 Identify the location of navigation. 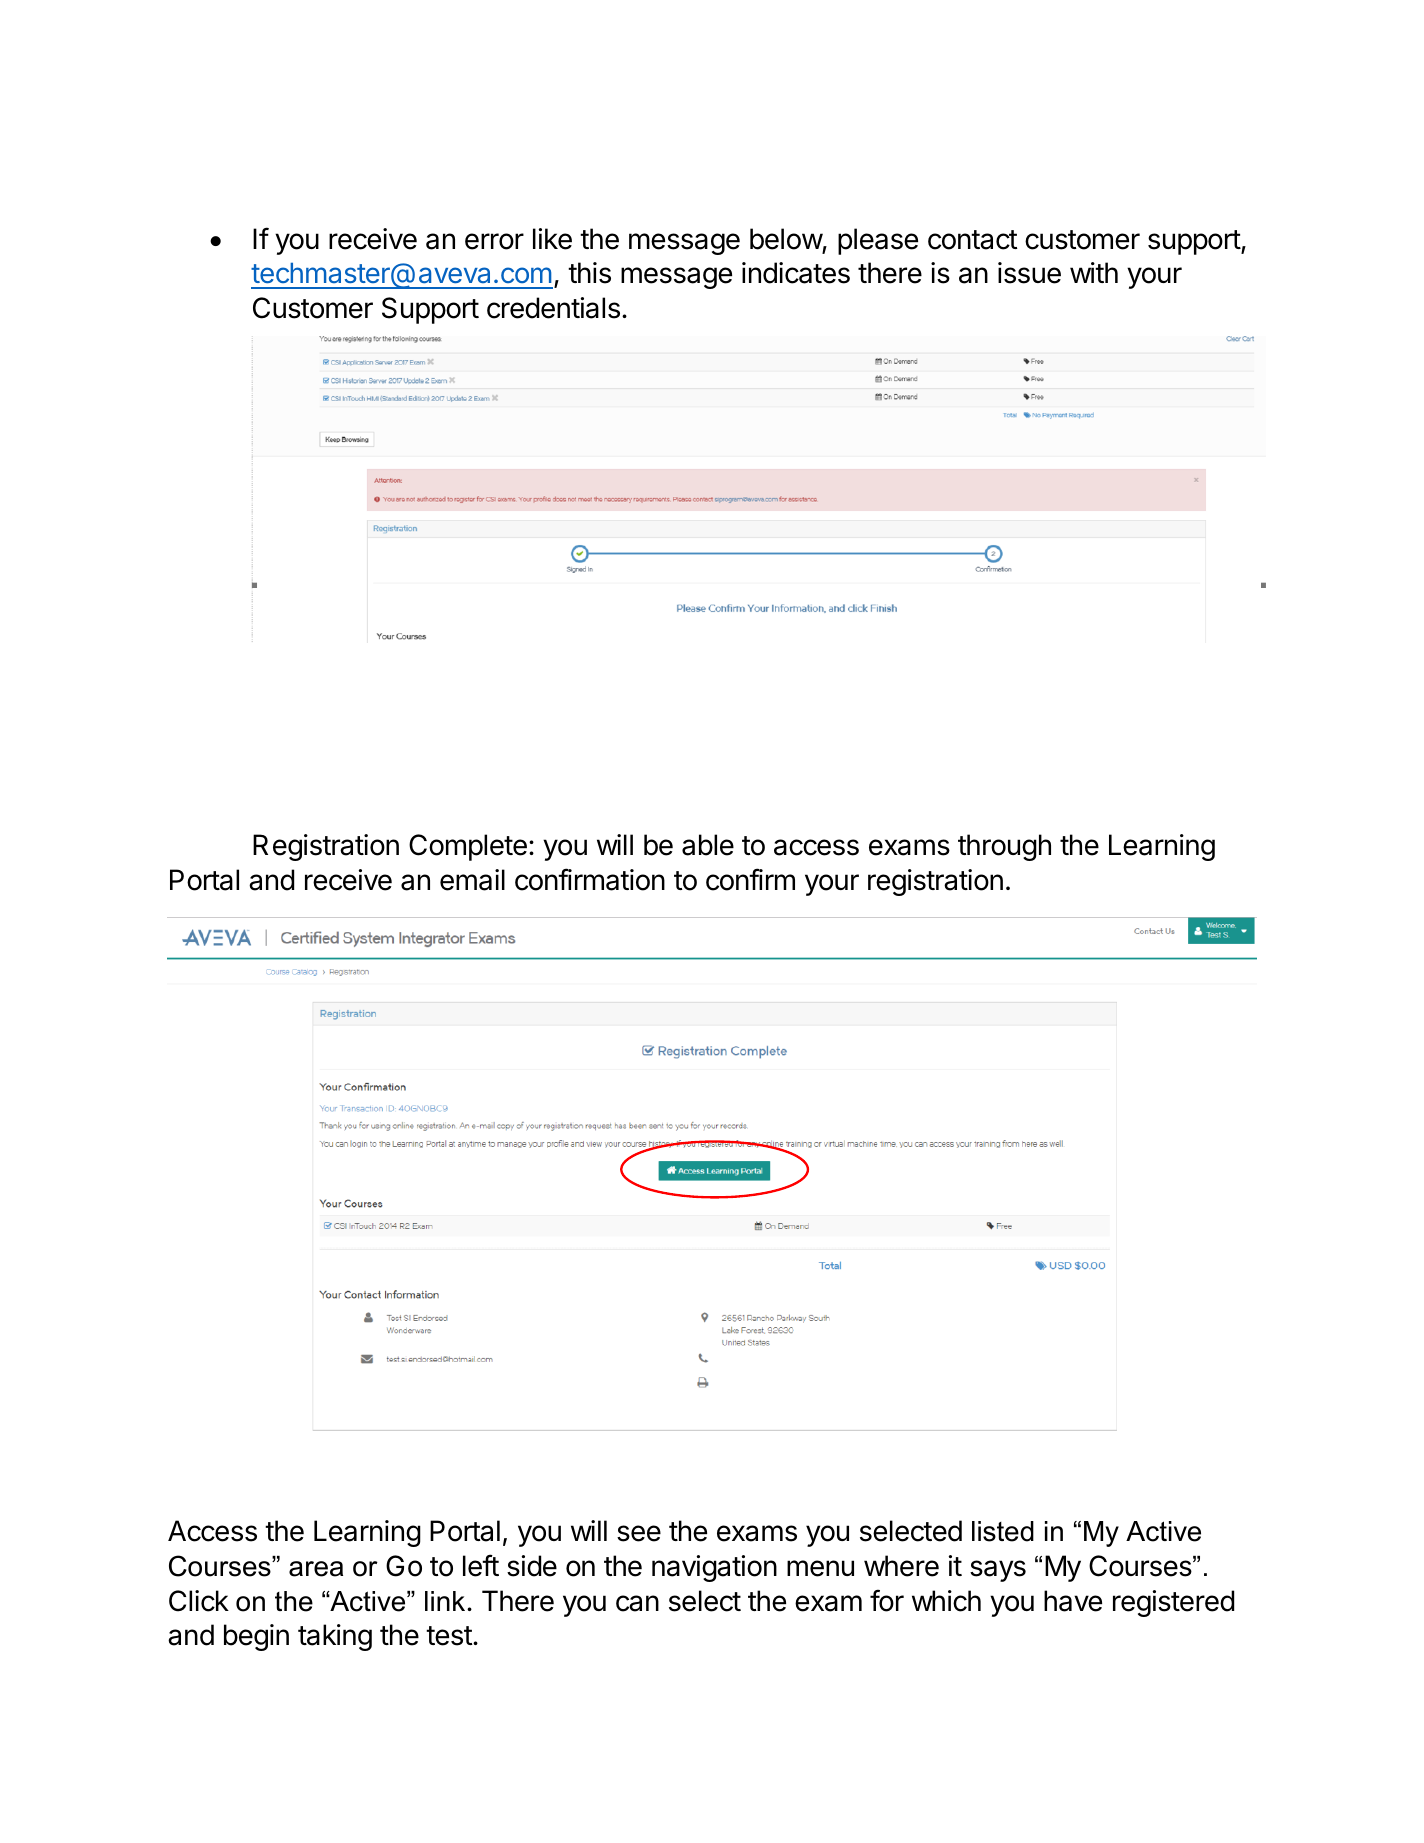
(714, 1568).
